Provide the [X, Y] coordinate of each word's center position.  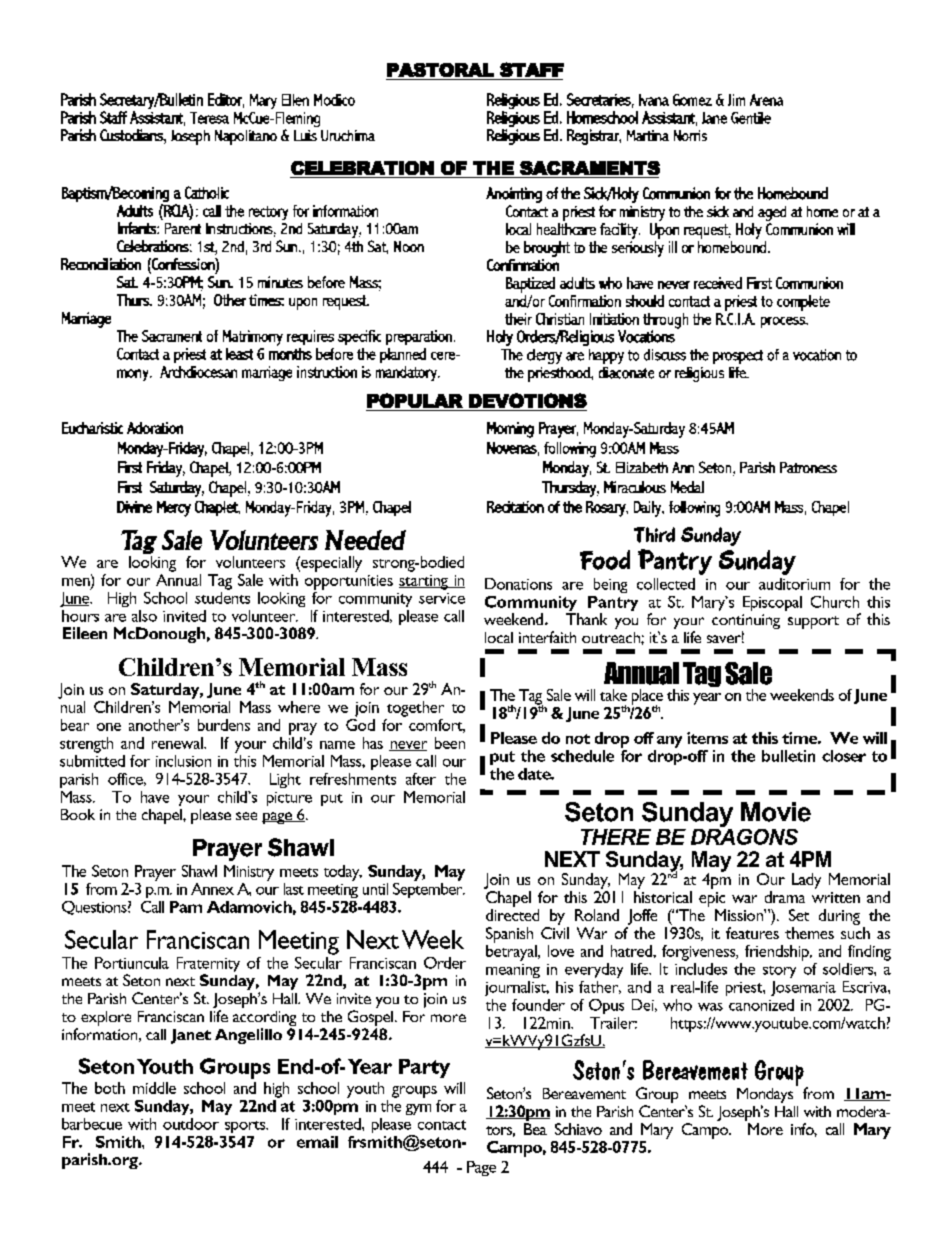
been [450, 743]
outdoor [191, 1124]
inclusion [183, 761]
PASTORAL [440, 70]
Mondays [765, 1097]
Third [654, 535]
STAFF [532, 69]
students [222, 596]
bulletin [788, 756]
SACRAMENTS [590, 168]
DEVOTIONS [528, 400]
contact [442, 1125]
